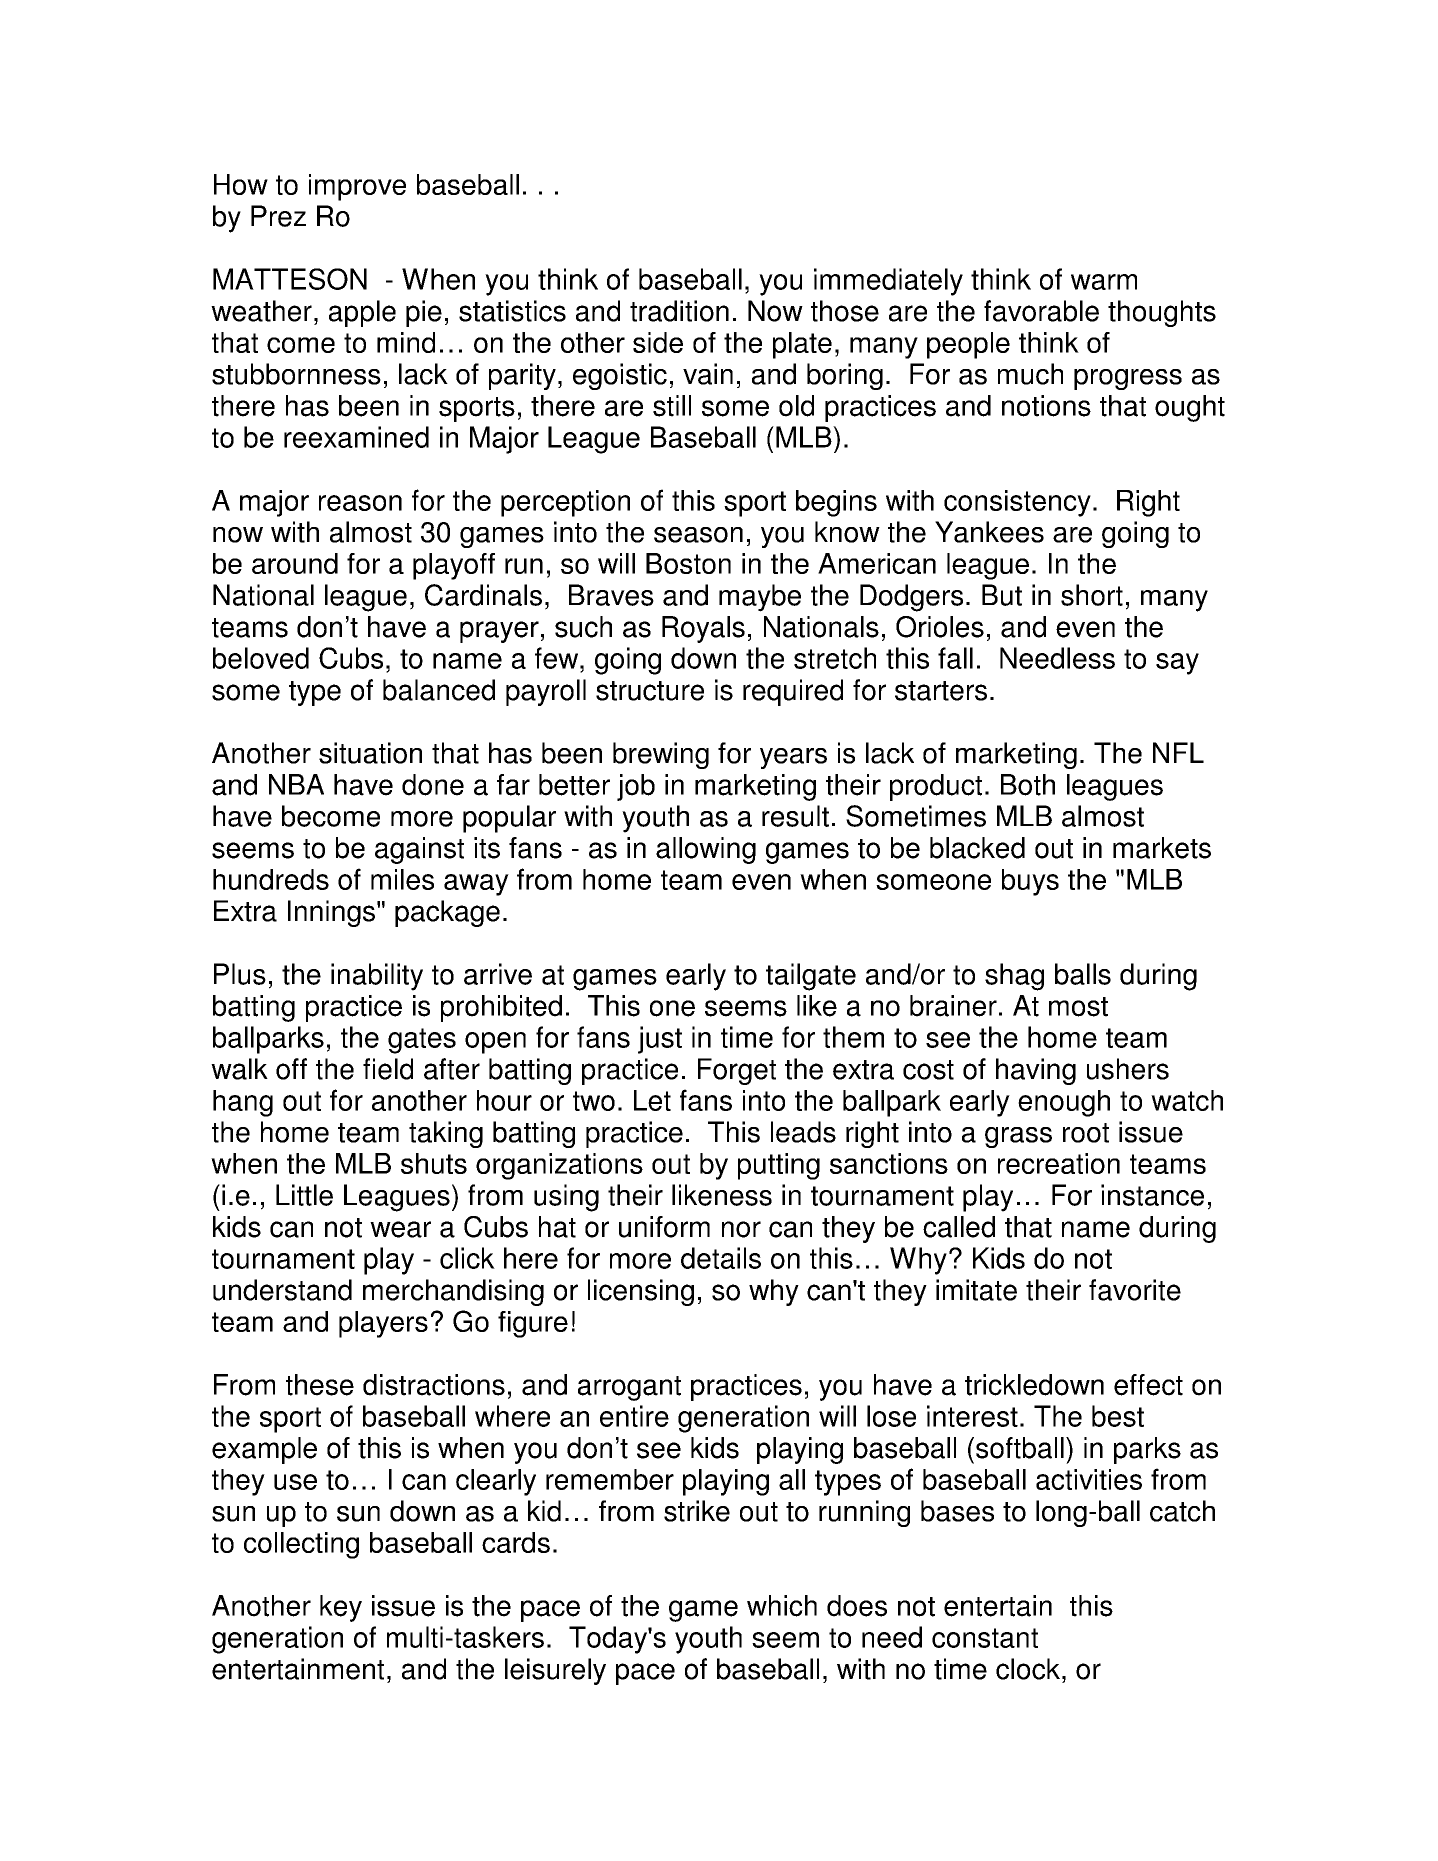 The height and width of the document is (1861, 1438). Describe the element at coordinates (1030, 882) in the document. I see `buys` at that location.
